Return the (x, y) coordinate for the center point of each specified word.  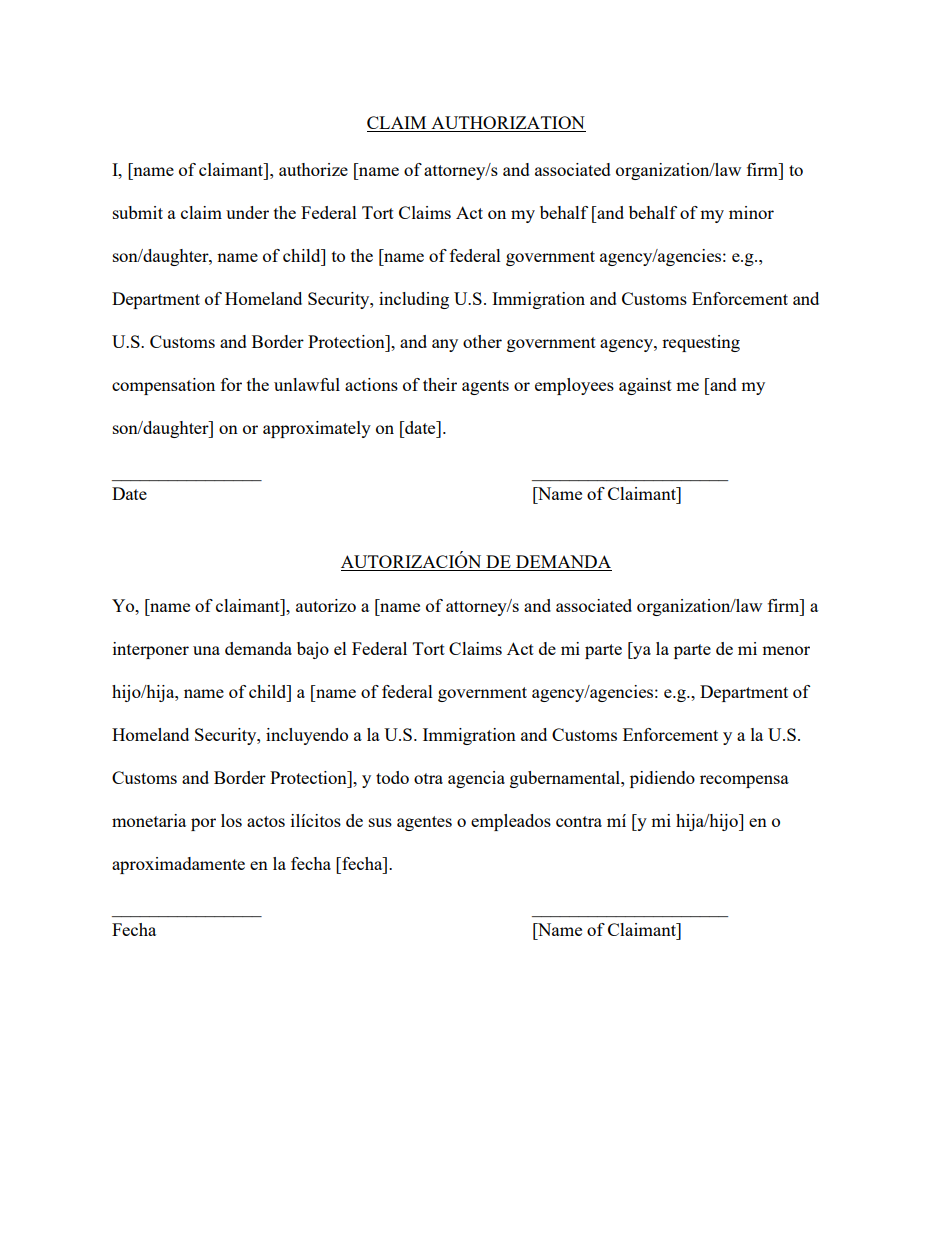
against (645, 386)
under (247, 212)
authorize (313, 169)
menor (786, 650)
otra (428, 778)
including (414, 300)
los (231, 820)
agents (485, 387)
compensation (163, 386)
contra (579, 821)
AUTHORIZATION (507, 124)
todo (392, 777)
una (206, 650)
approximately (317, 429)
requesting (701, 343)
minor (751, 212)
